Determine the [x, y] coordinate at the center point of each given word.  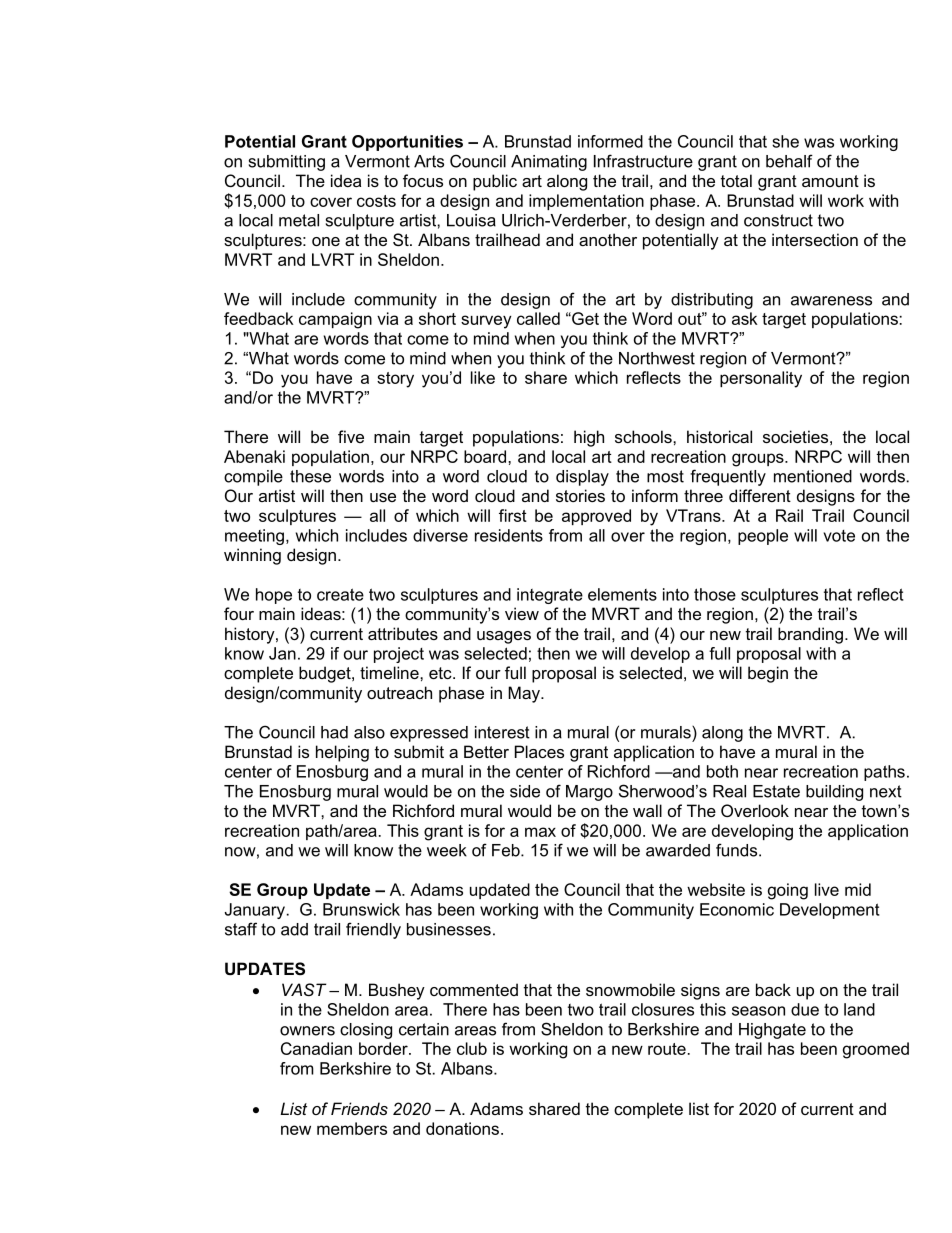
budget [326, 674]
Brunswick [361, 909]
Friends [359, 1108]
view [522, 613]
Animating [549, 163]
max [540, 832]
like [483, 377]
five [351, 436]
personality [761, 379]
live [827, 889]
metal [299, 220]
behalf [789, 161]
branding [810, 635]
